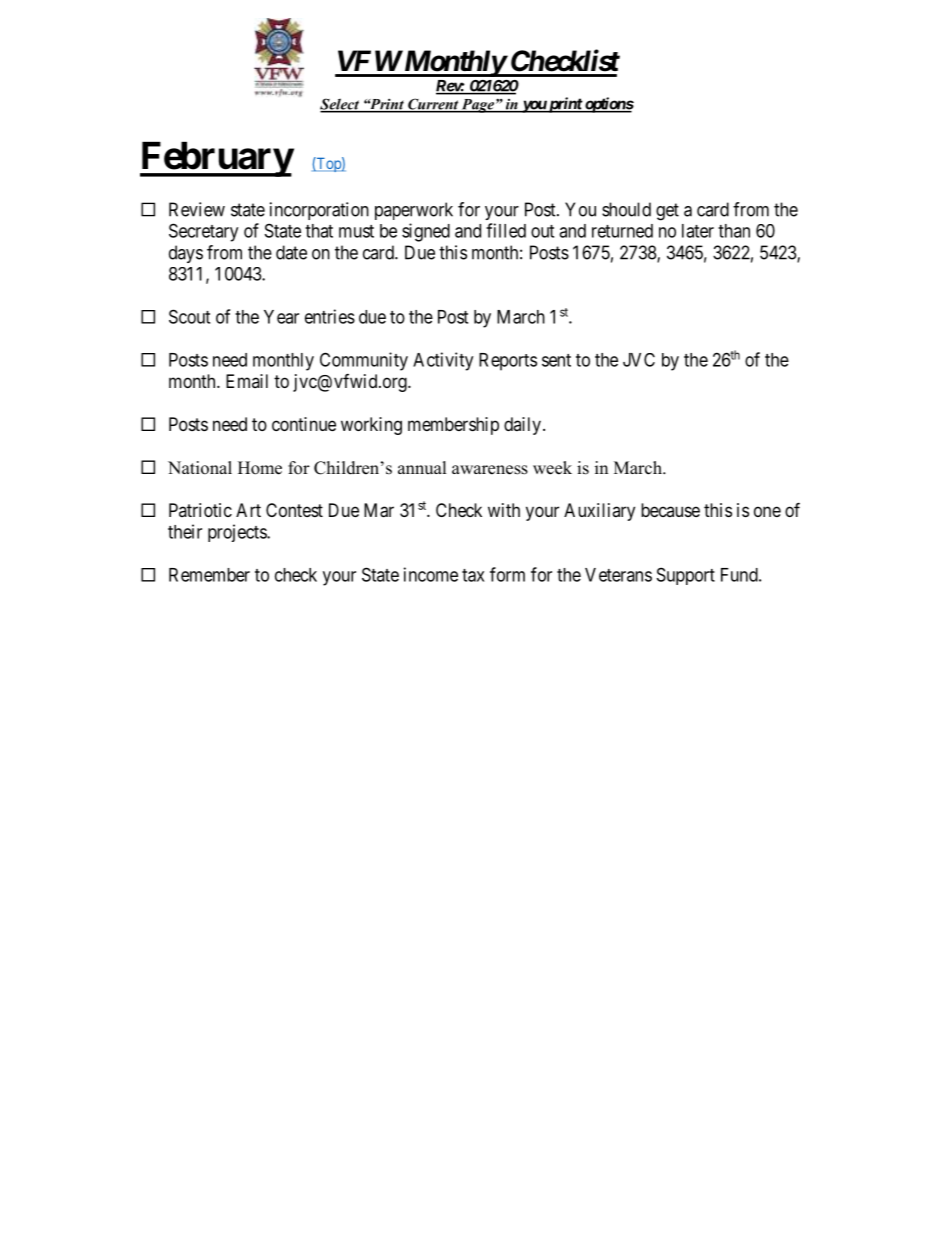  Describe the element at coordinates (260, 468) in the screenshot. I see `Home` at that location.
